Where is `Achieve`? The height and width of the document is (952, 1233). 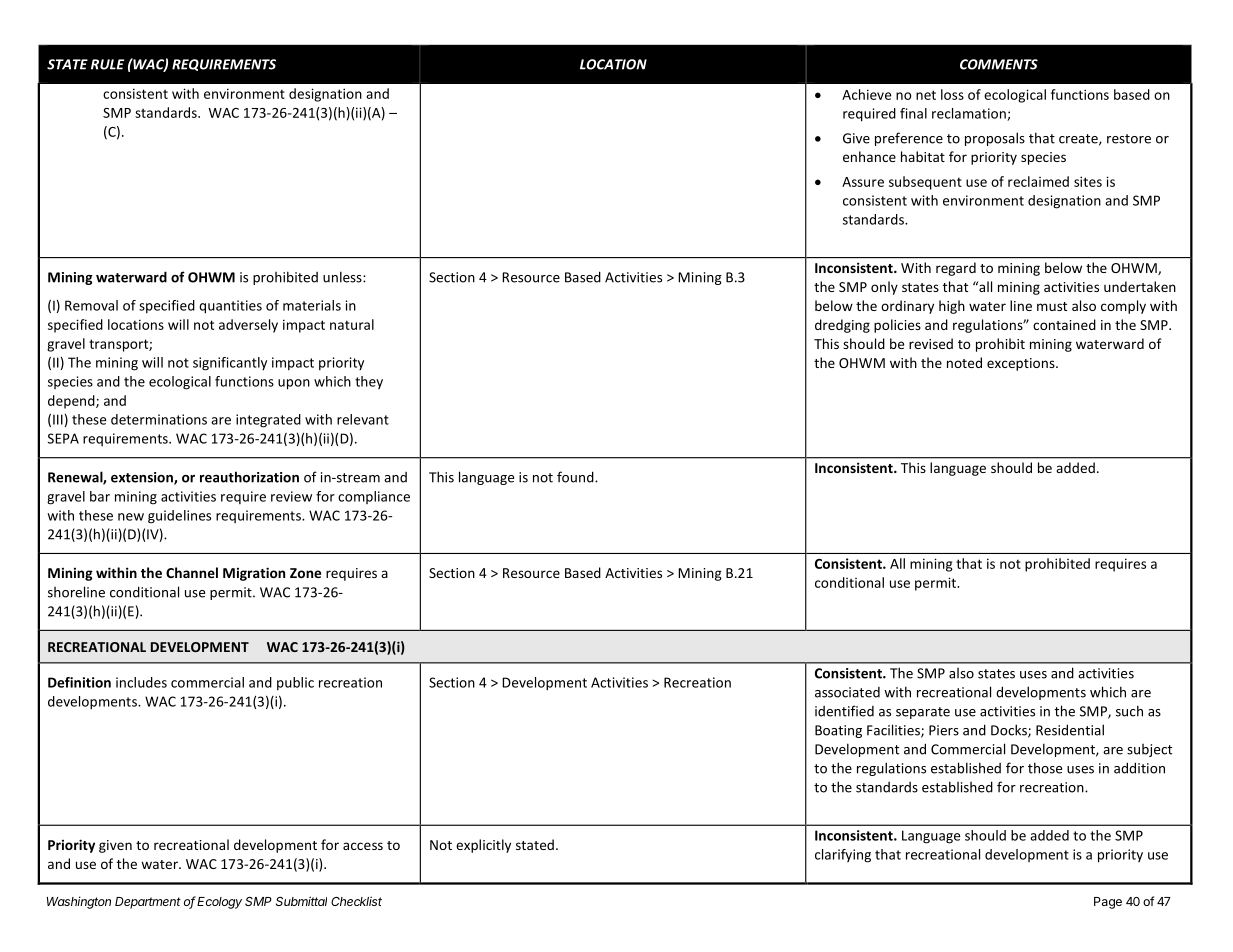
Achieve is located at coordinates (866, 94).
